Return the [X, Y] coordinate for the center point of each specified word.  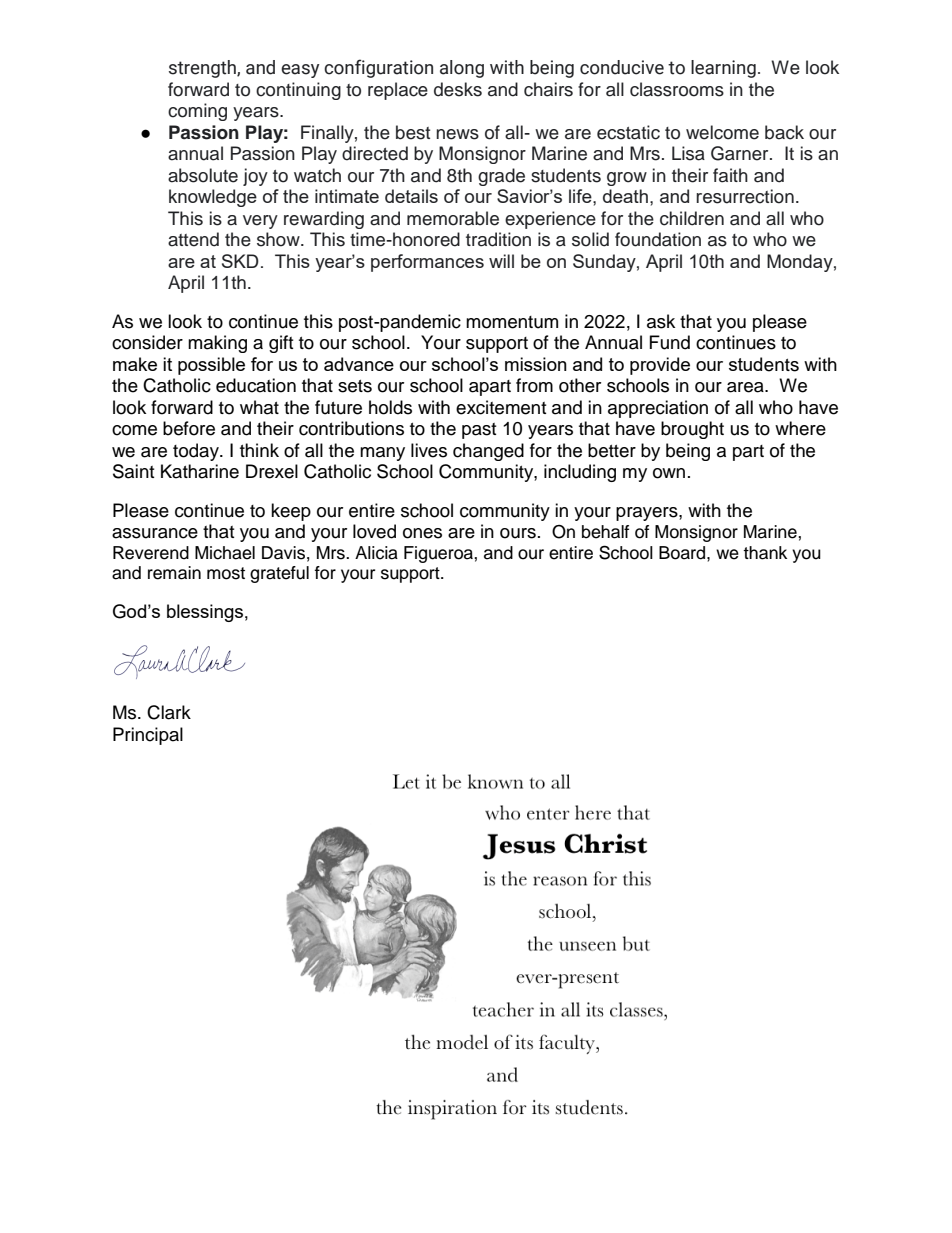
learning [723, 69]
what [259, 407]
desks [458, 89]
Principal [148, 736]
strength [203, 69]
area [746, 387]
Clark [169, 712]
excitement [501, 407]
